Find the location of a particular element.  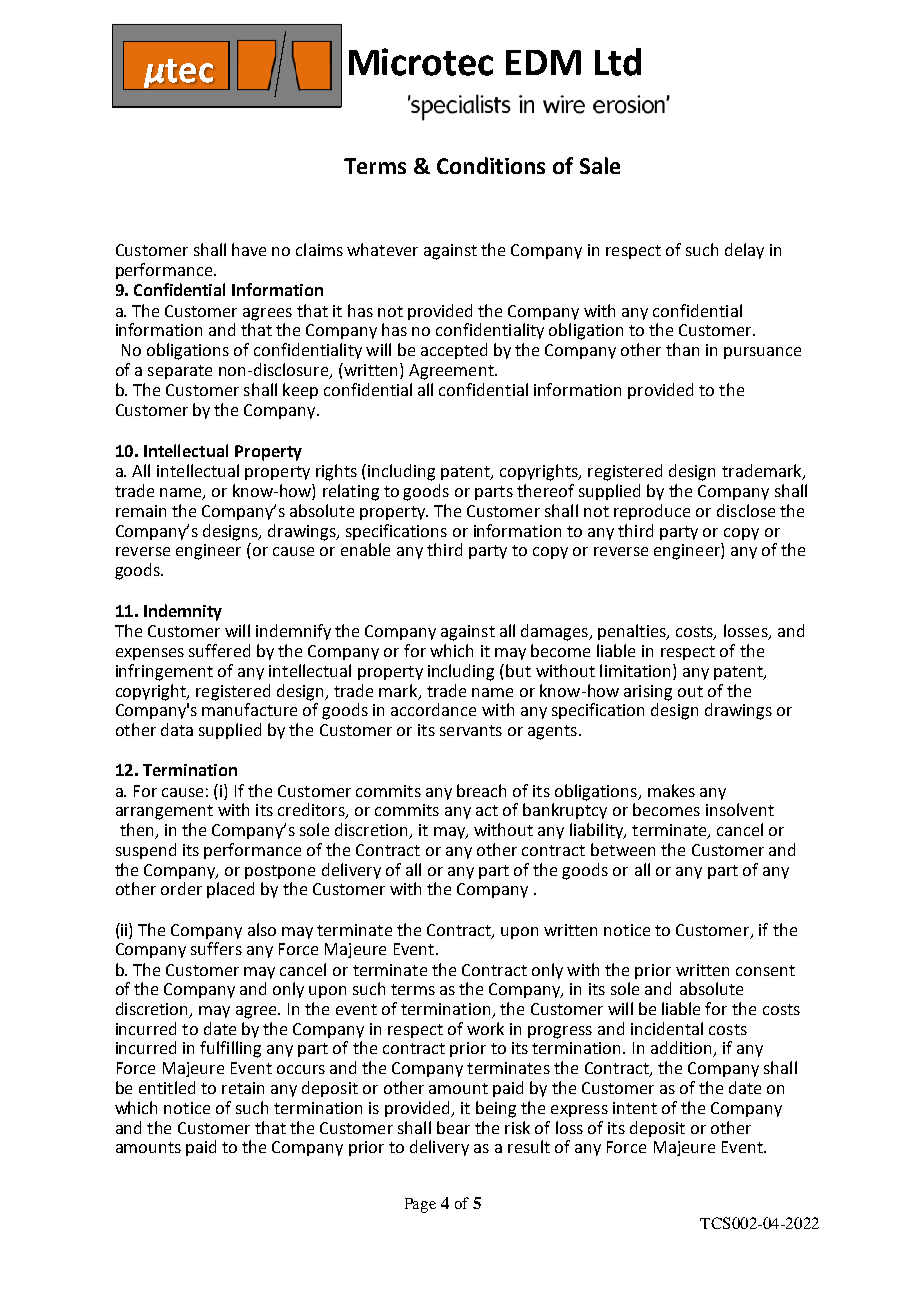

but is located at coordinates (518, 670).
